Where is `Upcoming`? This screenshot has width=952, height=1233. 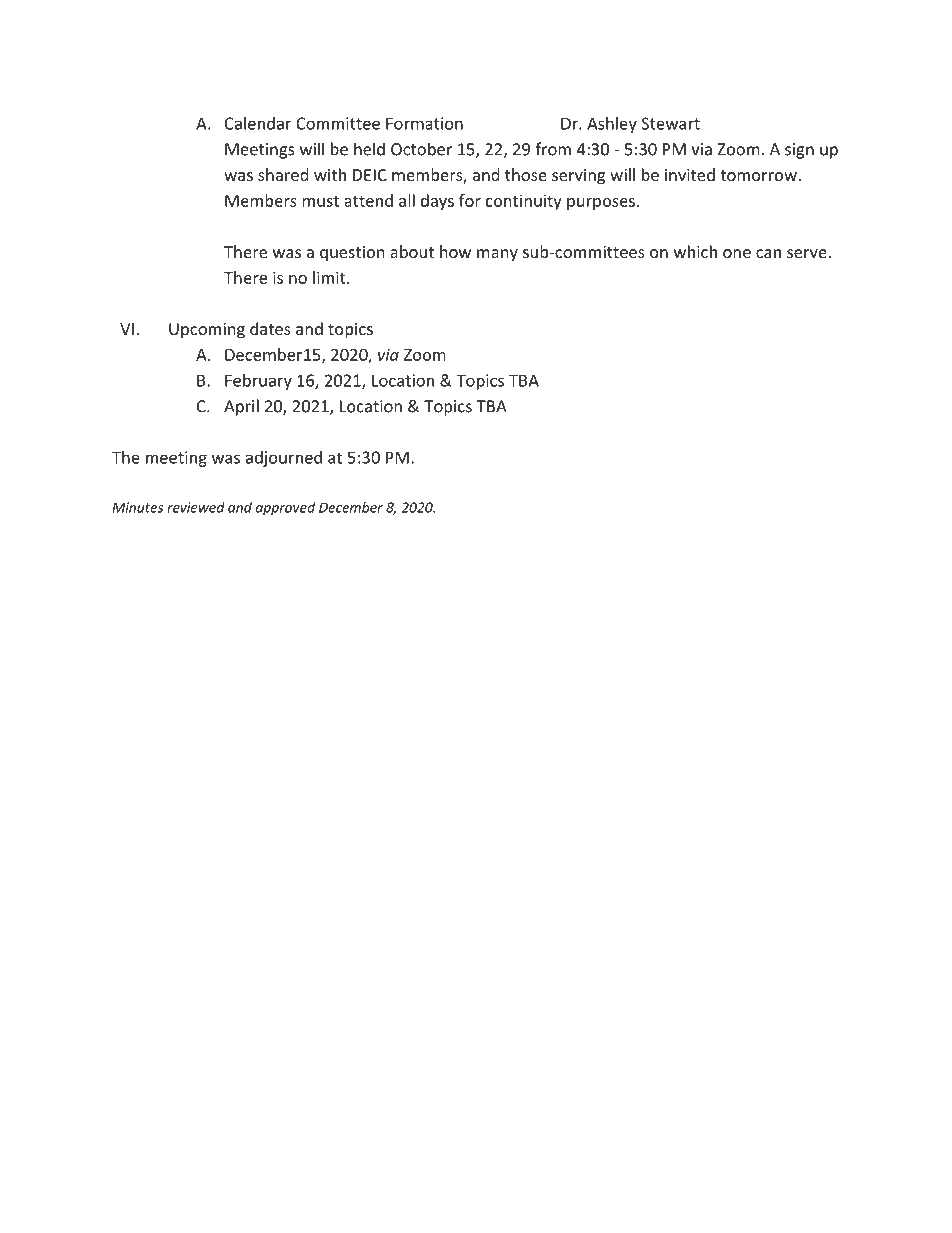
Upcoming is located at coordinates (207, 331).
